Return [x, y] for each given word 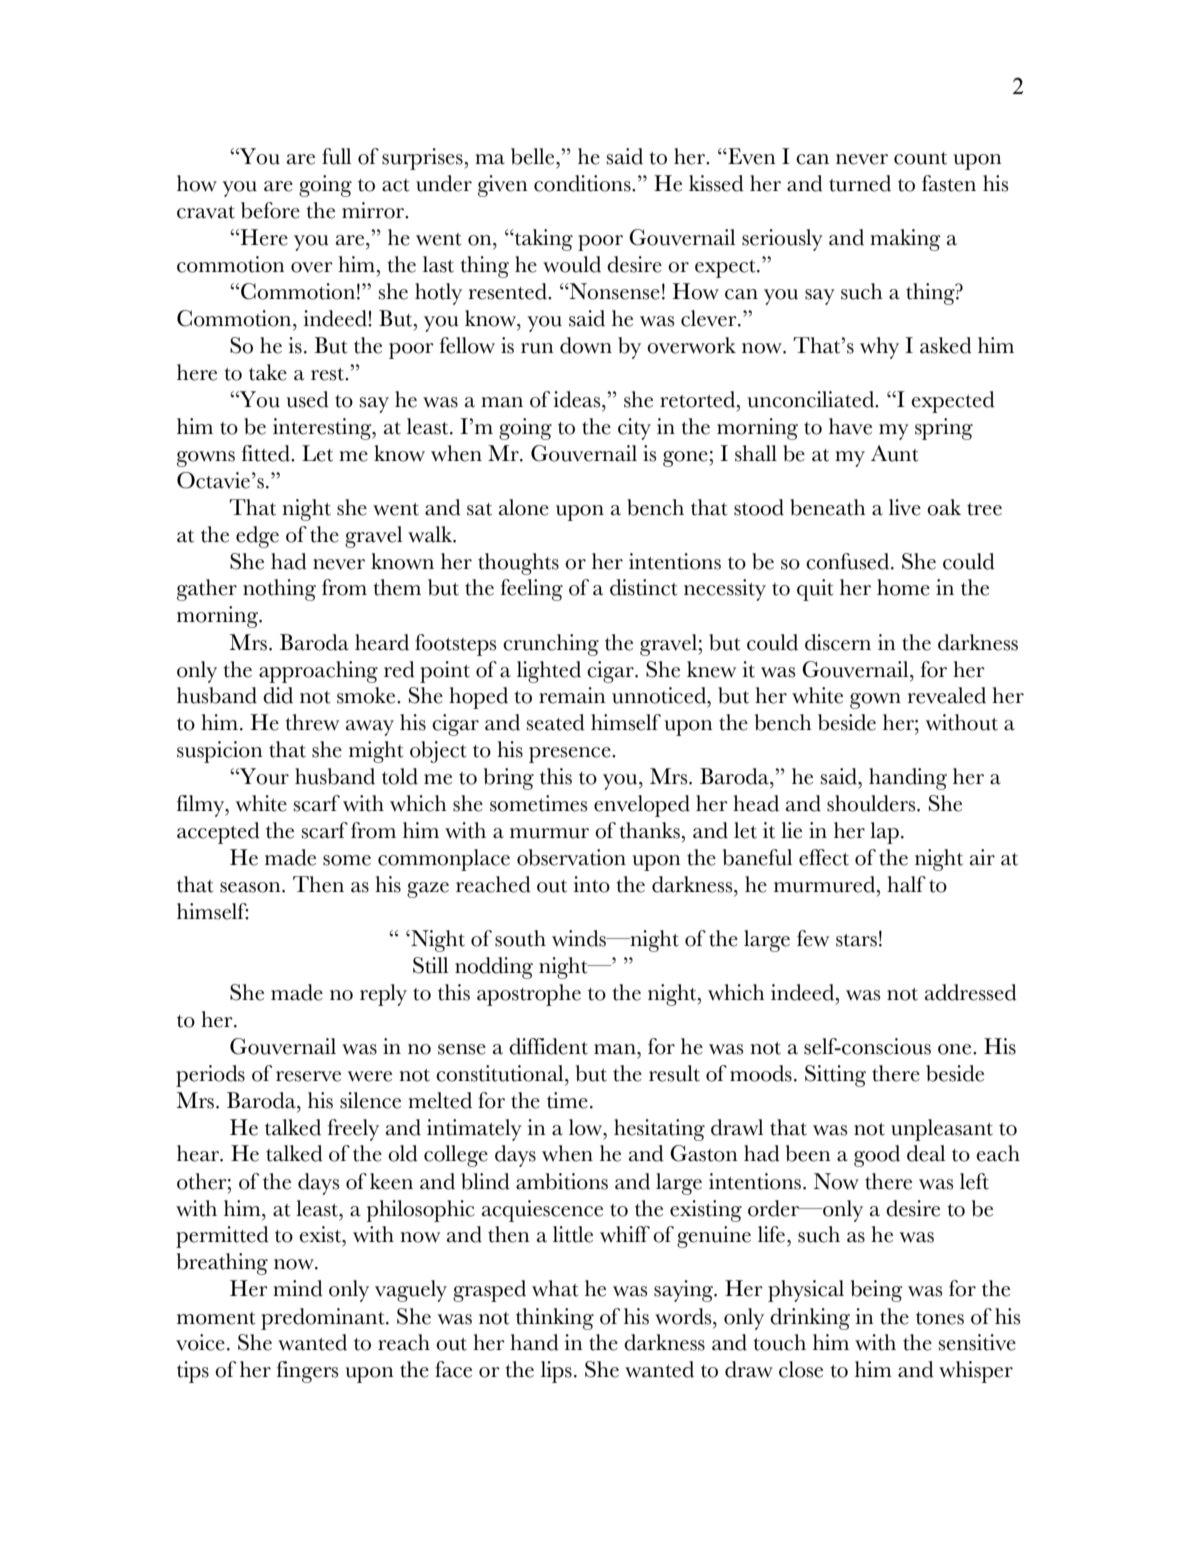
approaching [318, 672]
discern [838, 642]
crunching [551, 645]
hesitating [659, 1130]
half [906, 884]
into [591, 884]
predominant [324, 1319]
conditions [583, 183]
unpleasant [942, 1130]
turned [860, 183]
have [850, 426]
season [251, 887]
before [270, 210]
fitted [267, 453]
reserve [308, 1076]
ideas [578, 399]
